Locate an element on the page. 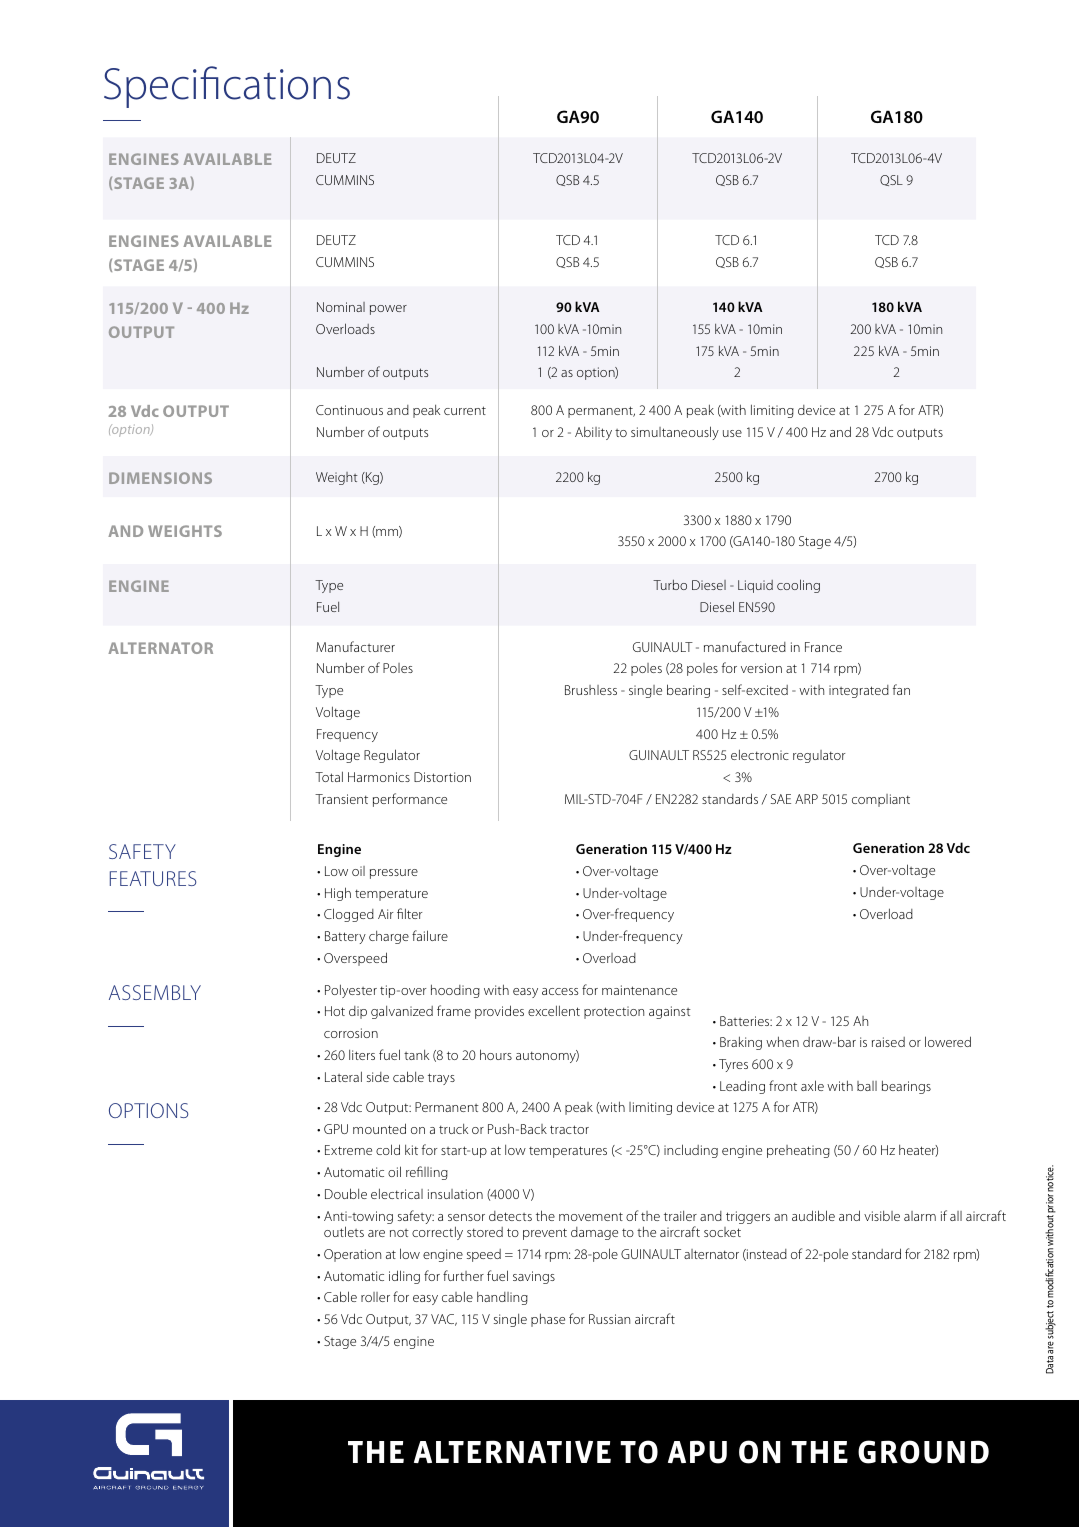 The image size is (1079, 1527). power is located at coordinates (388, 310).
